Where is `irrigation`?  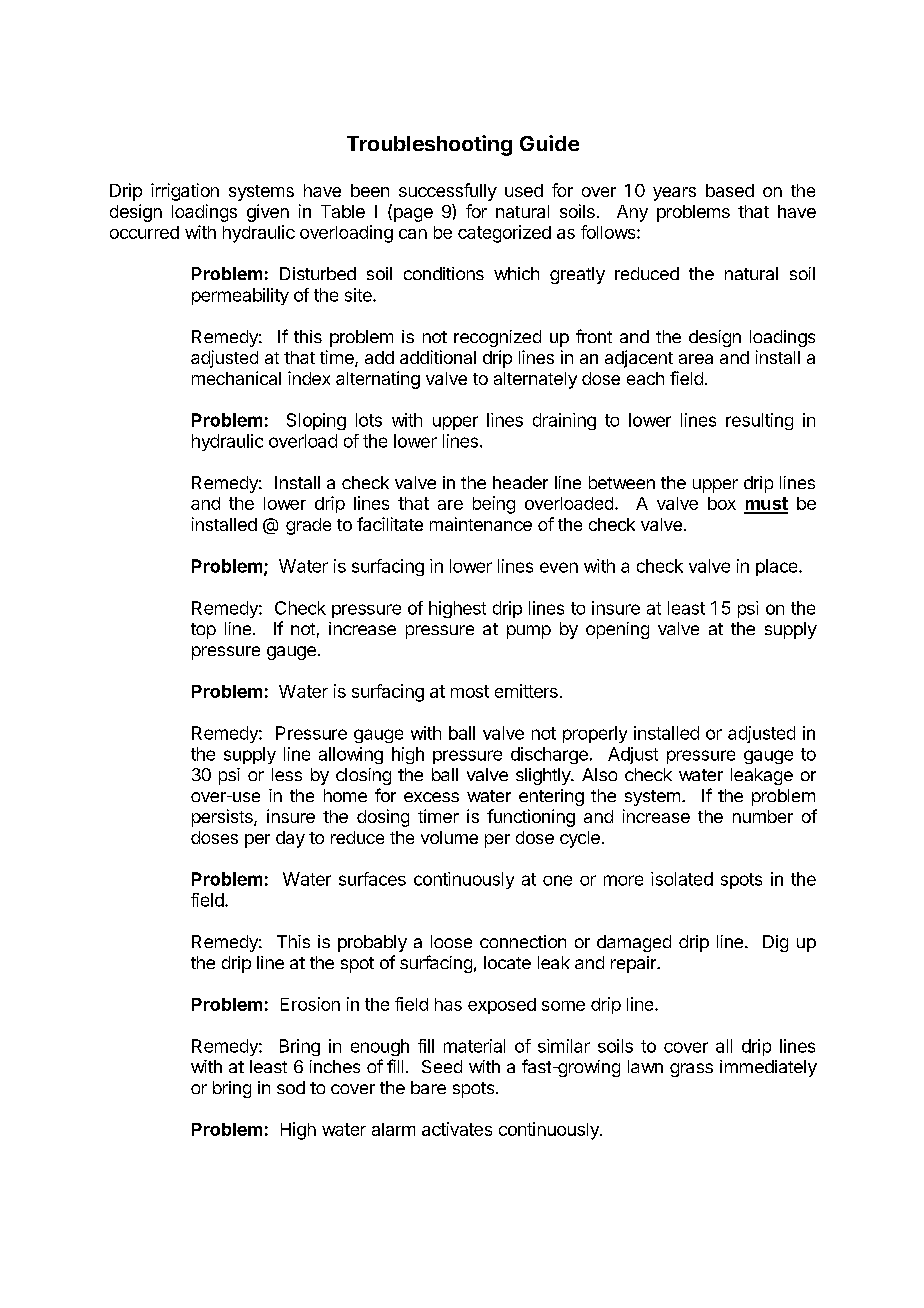
irrigation is located at coordinates (185, 192).
